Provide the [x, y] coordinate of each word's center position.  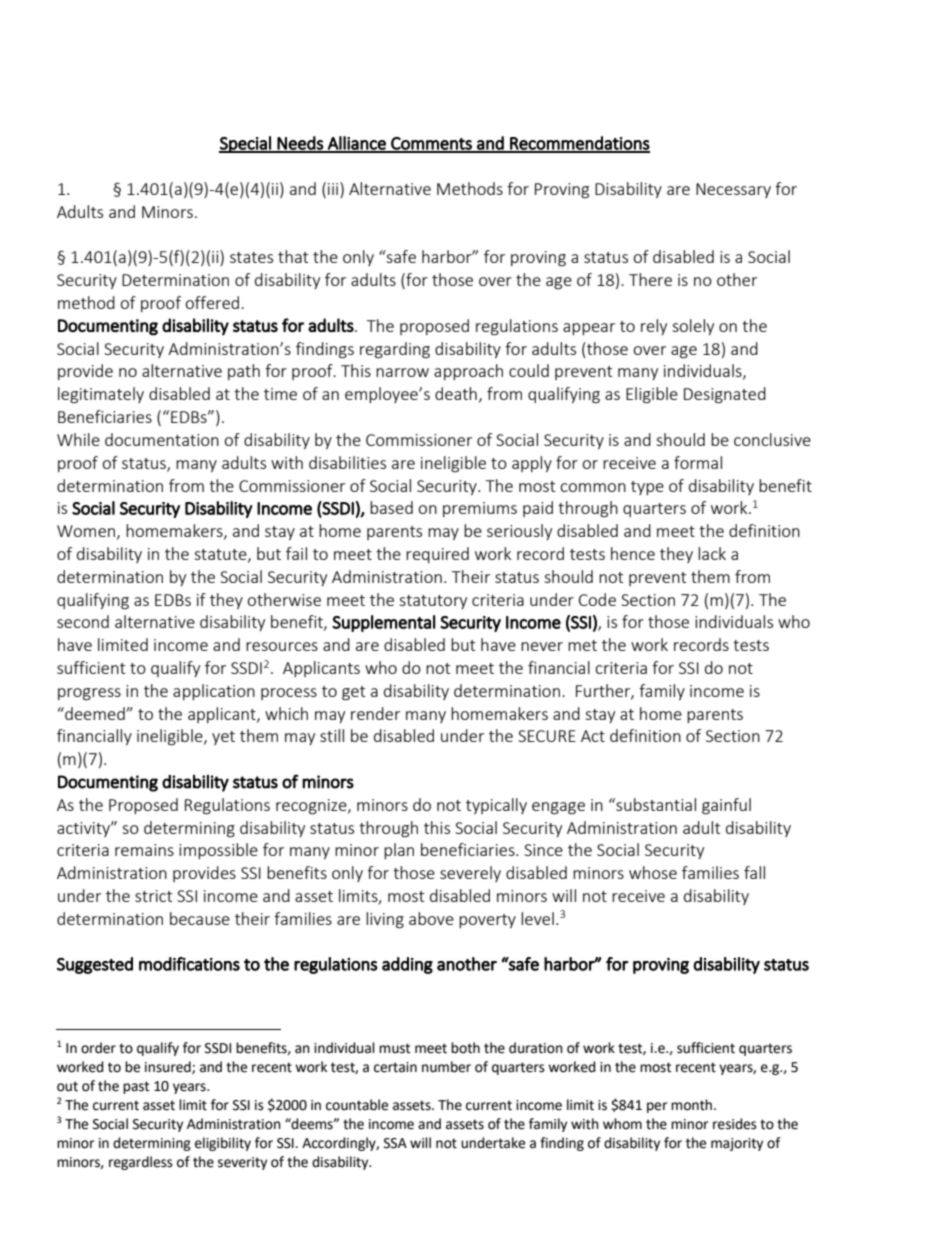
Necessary [733, 190]
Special [246, 144]
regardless [141, 1163]
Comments [431, 144]
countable [357, 1105]
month [693, 1105]
